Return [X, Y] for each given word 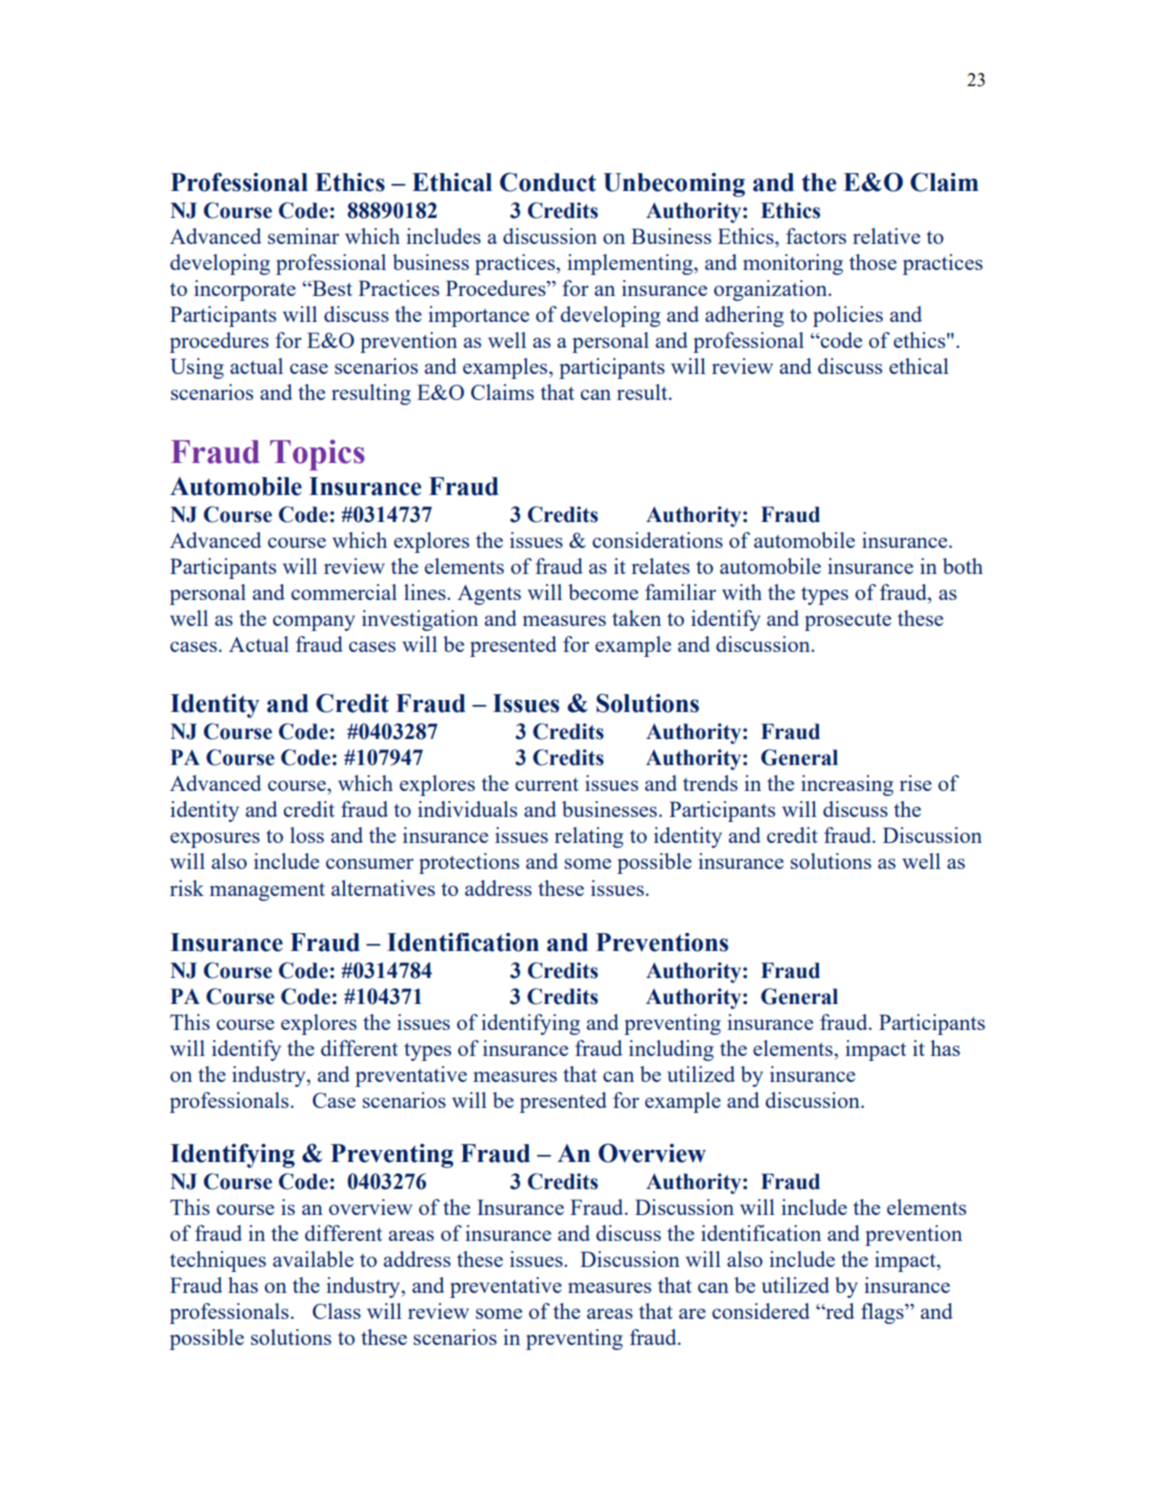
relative [886, 236]
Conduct [548, 182]
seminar [303, 236]
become [603, 592]
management [267, 892]
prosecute [848, 622]
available [313, 1259]
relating [589, 837]
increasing [847, 785]
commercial [344, 592]
